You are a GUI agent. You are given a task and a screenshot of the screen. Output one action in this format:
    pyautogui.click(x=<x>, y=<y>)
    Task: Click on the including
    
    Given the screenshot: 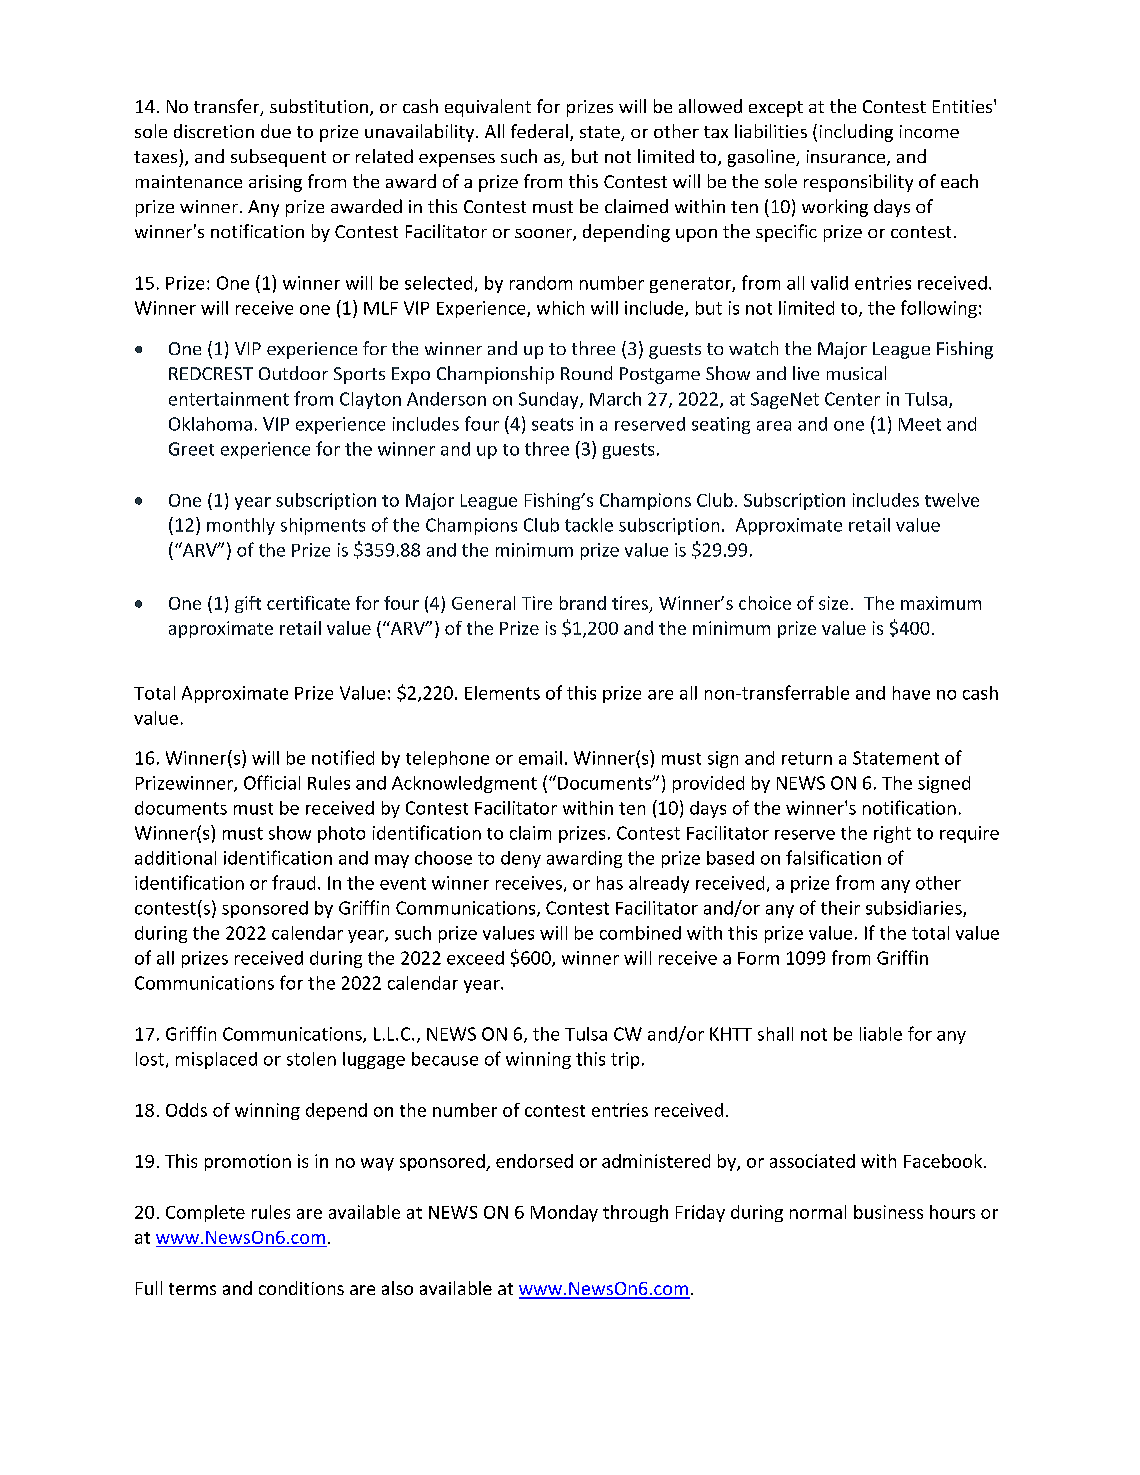 What is the action you would take?
    pyautogui.click(x=856, y=133)
